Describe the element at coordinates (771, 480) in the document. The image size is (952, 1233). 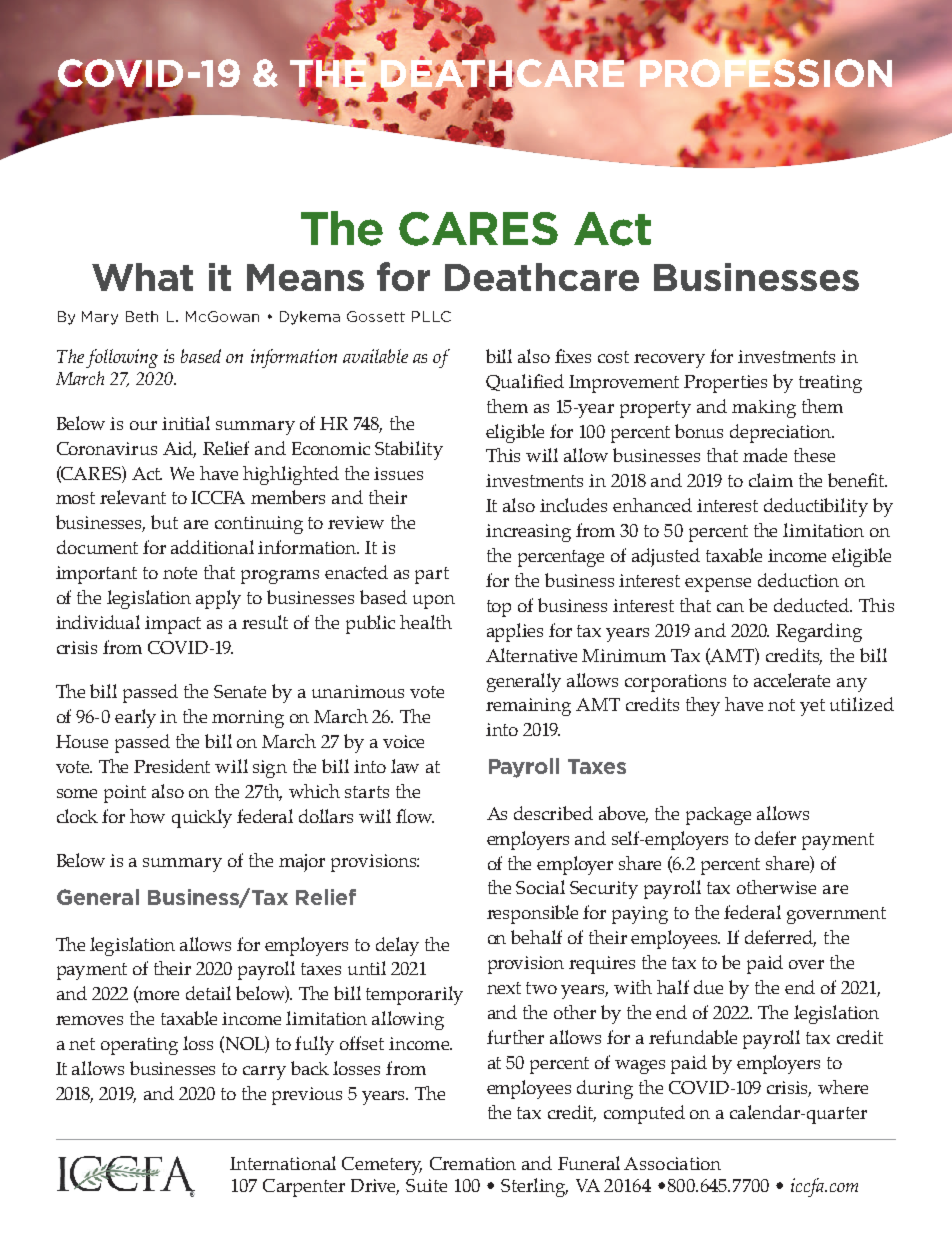
I see `claim` at that location.
